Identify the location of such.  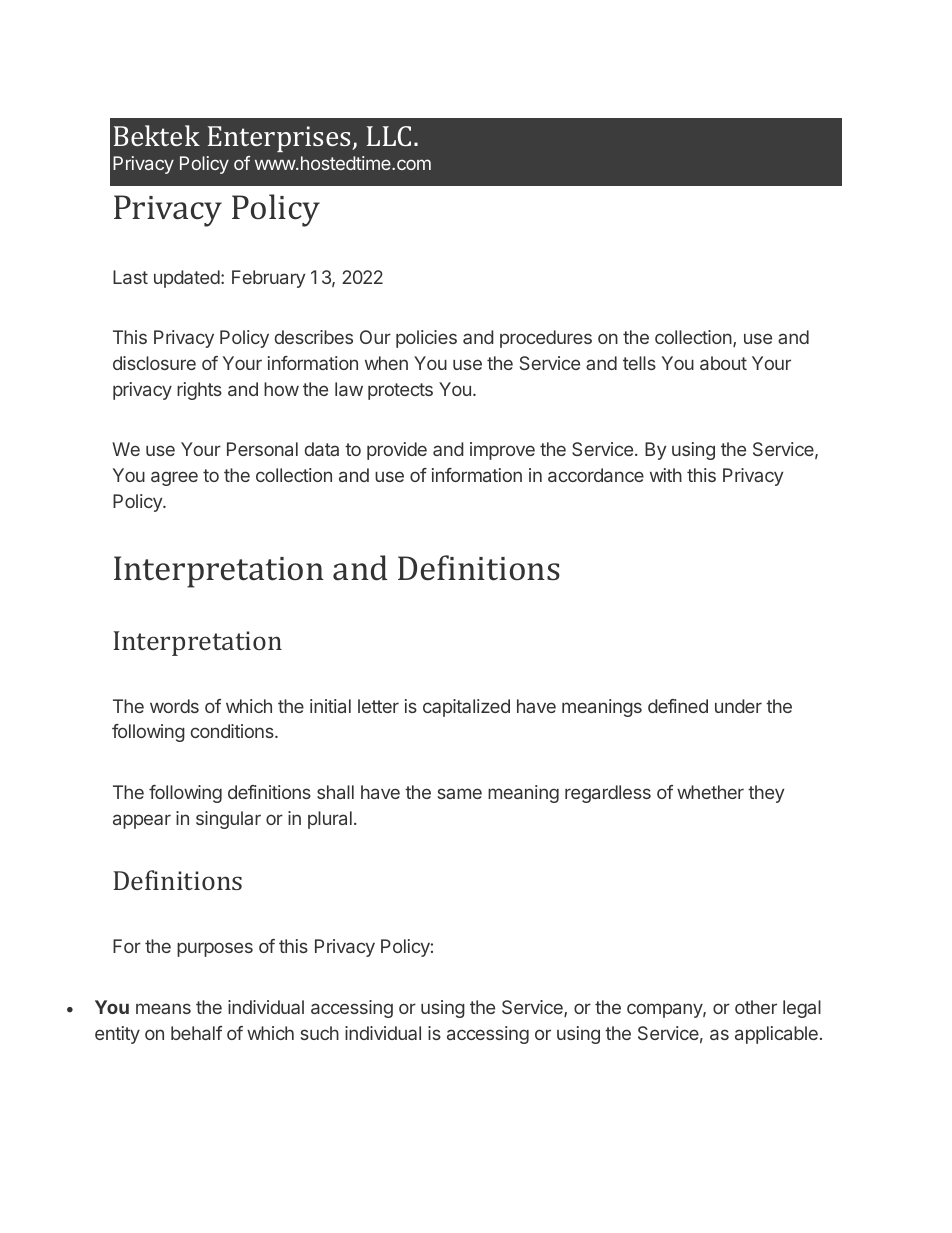
(320, 1033).
